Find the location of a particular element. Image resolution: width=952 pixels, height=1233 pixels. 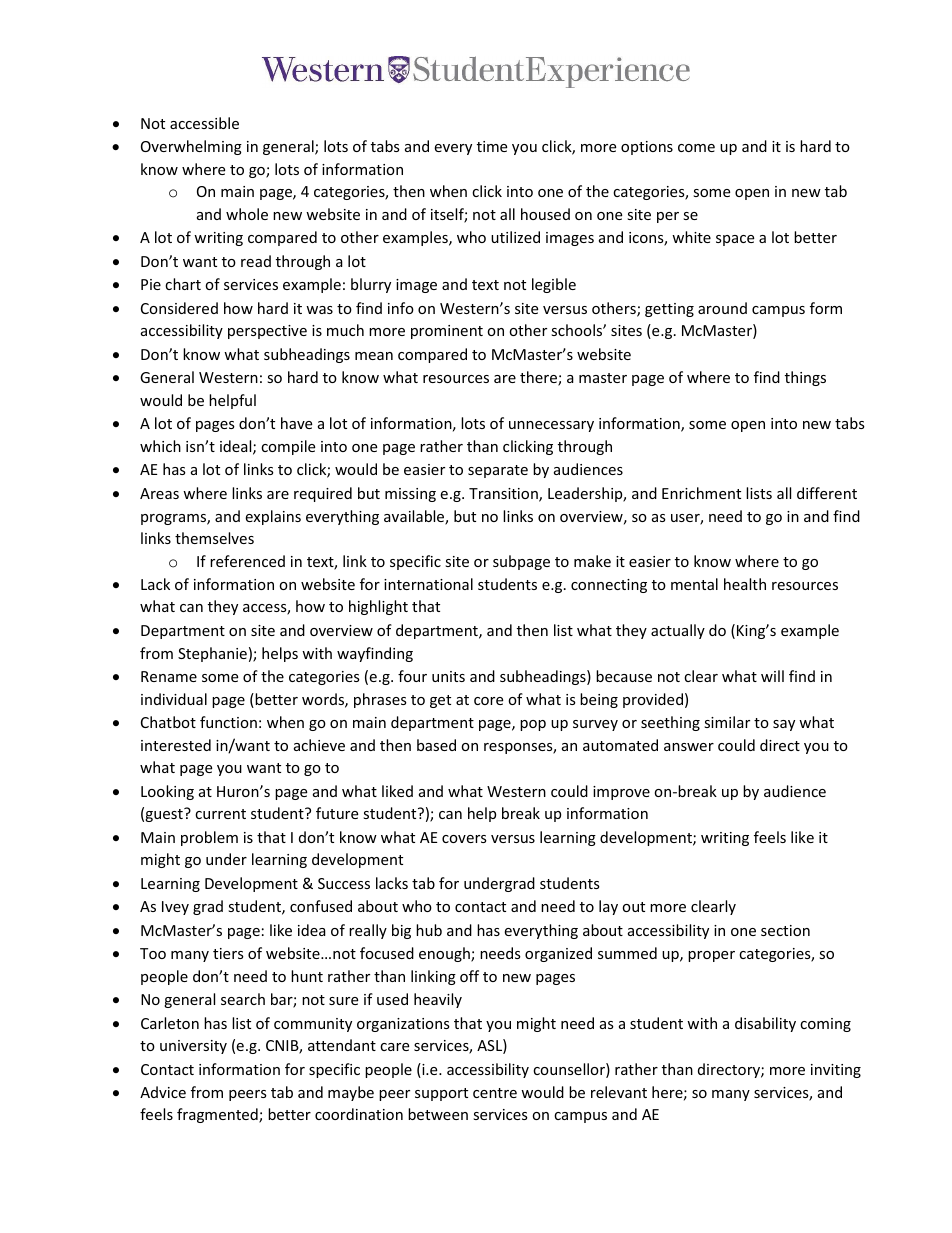

problem is located at coordinates (209, 838).
